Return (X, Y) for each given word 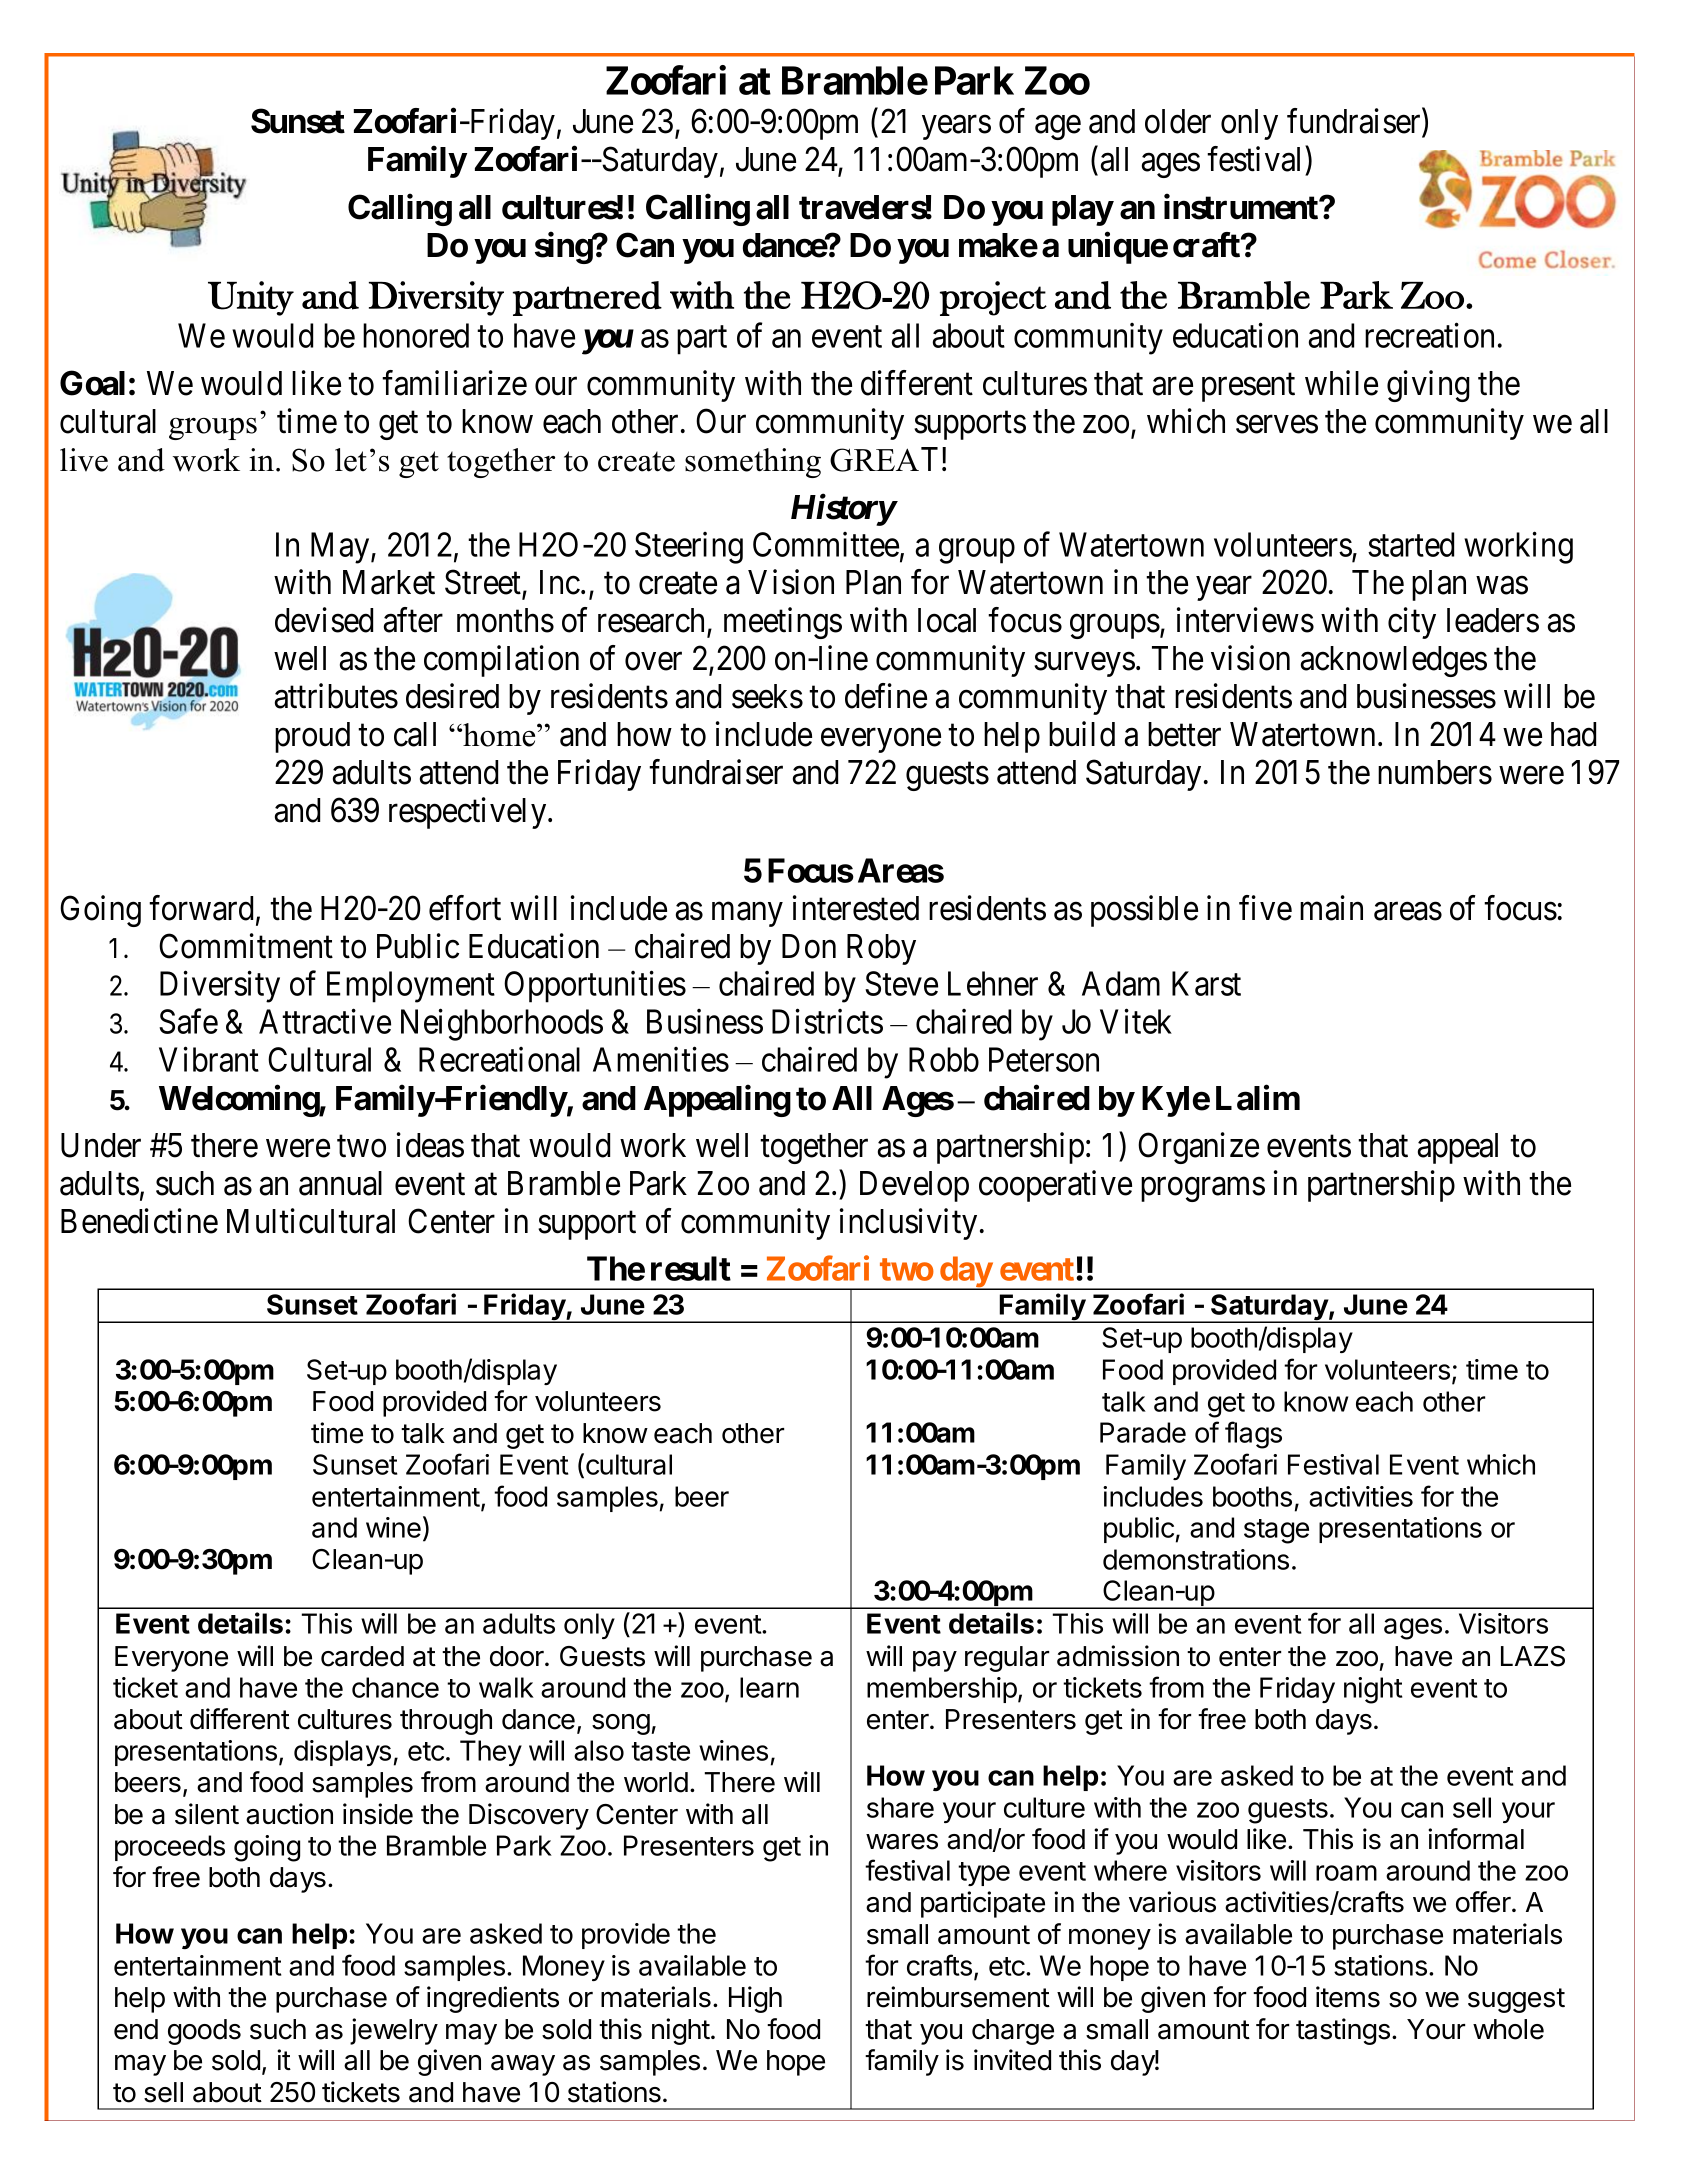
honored (416, 335)
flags (1253, 1435)
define (886, 696)
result (691, 1268)
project (993, 298)
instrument (1242, 207)
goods (204, 2032)
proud (312, 737)
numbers (1435, 772)
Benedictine (139, 1221)
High (755, 1999)
